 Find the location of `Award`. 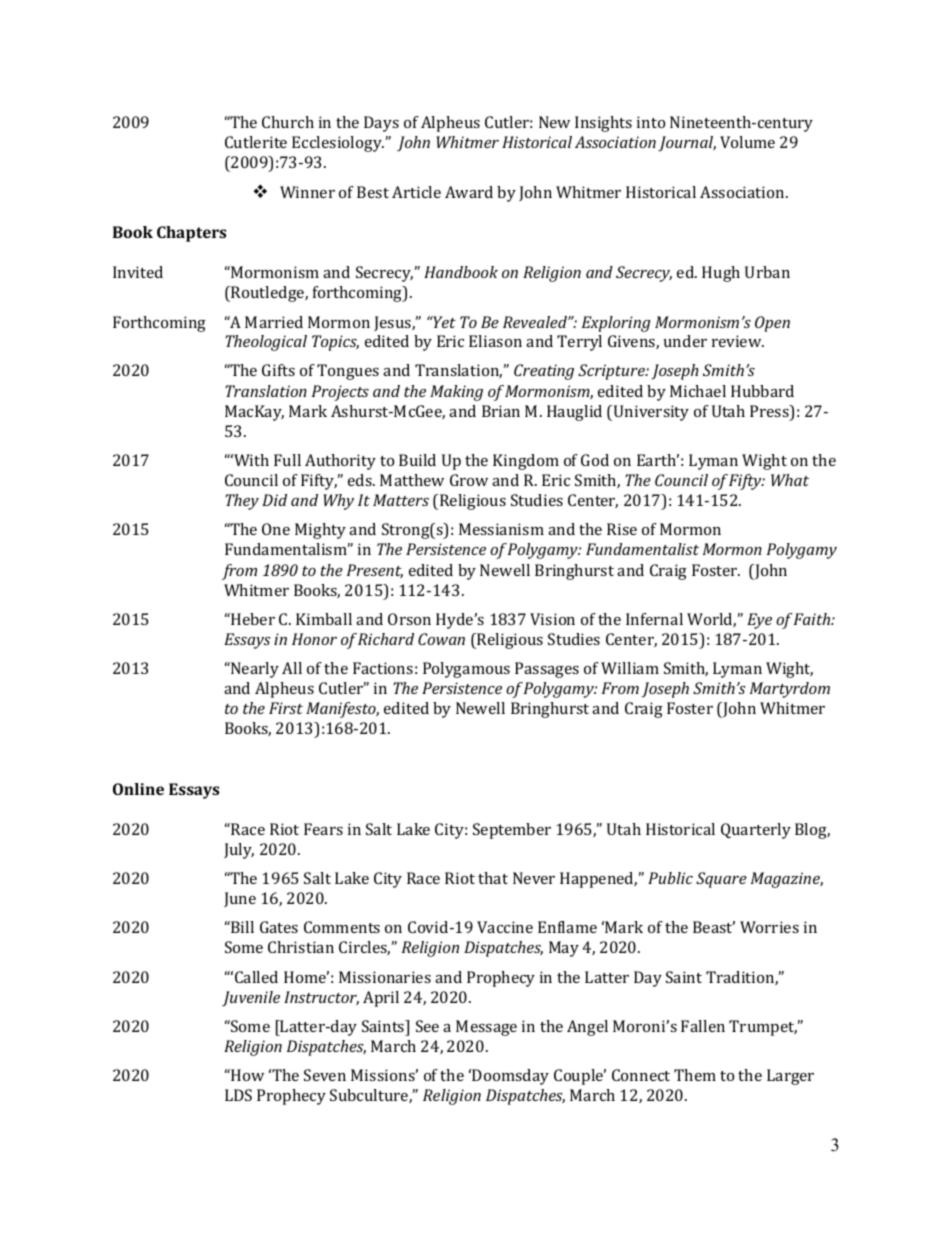

Award is located at coordinates (469, 192).
